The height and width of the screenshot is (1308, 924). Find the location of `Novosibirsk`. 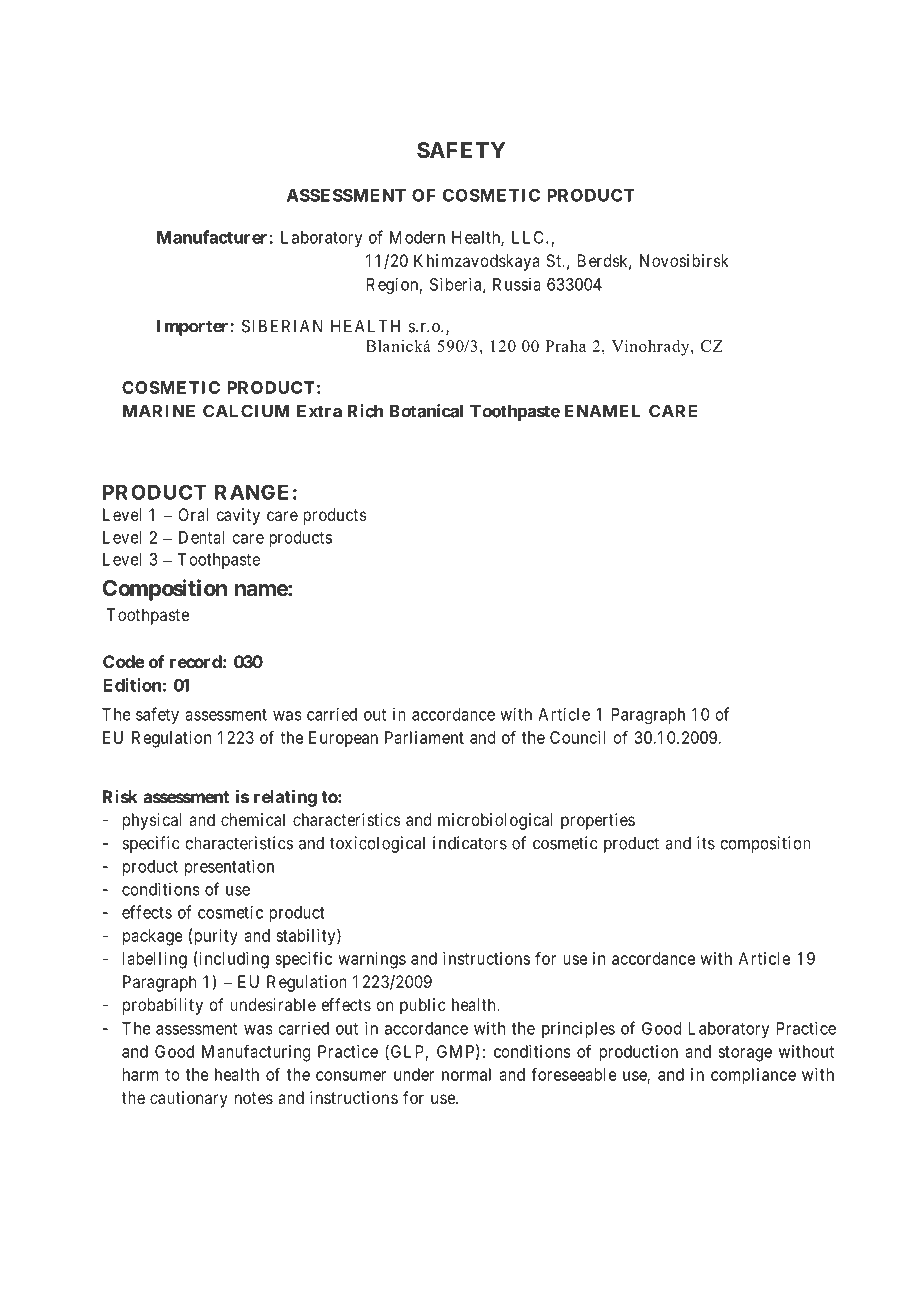

Novosibirsk is located at coordinates (684, 260).
